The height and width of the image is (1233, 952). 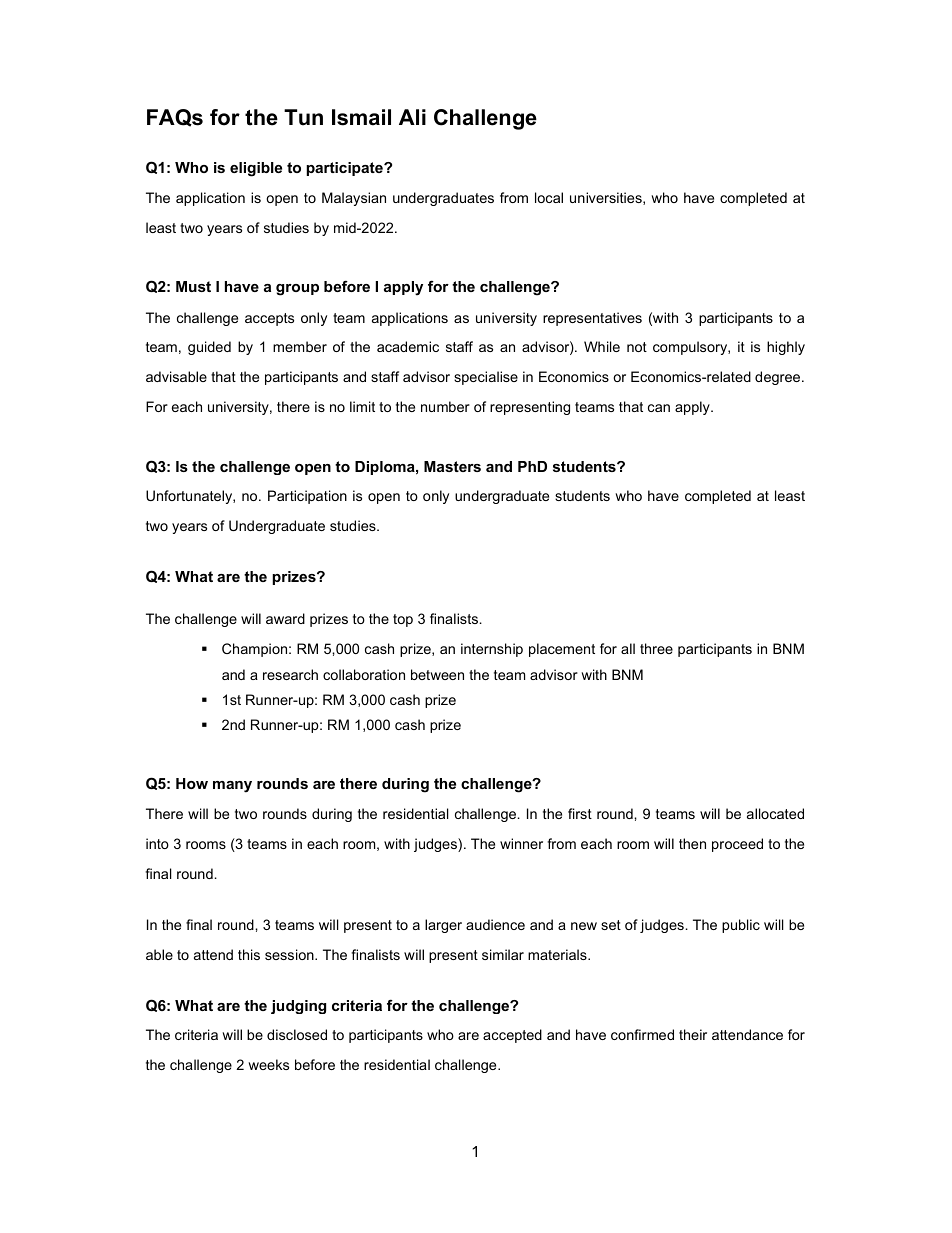 I want to click on eligible, so click(x=256, y=169).
